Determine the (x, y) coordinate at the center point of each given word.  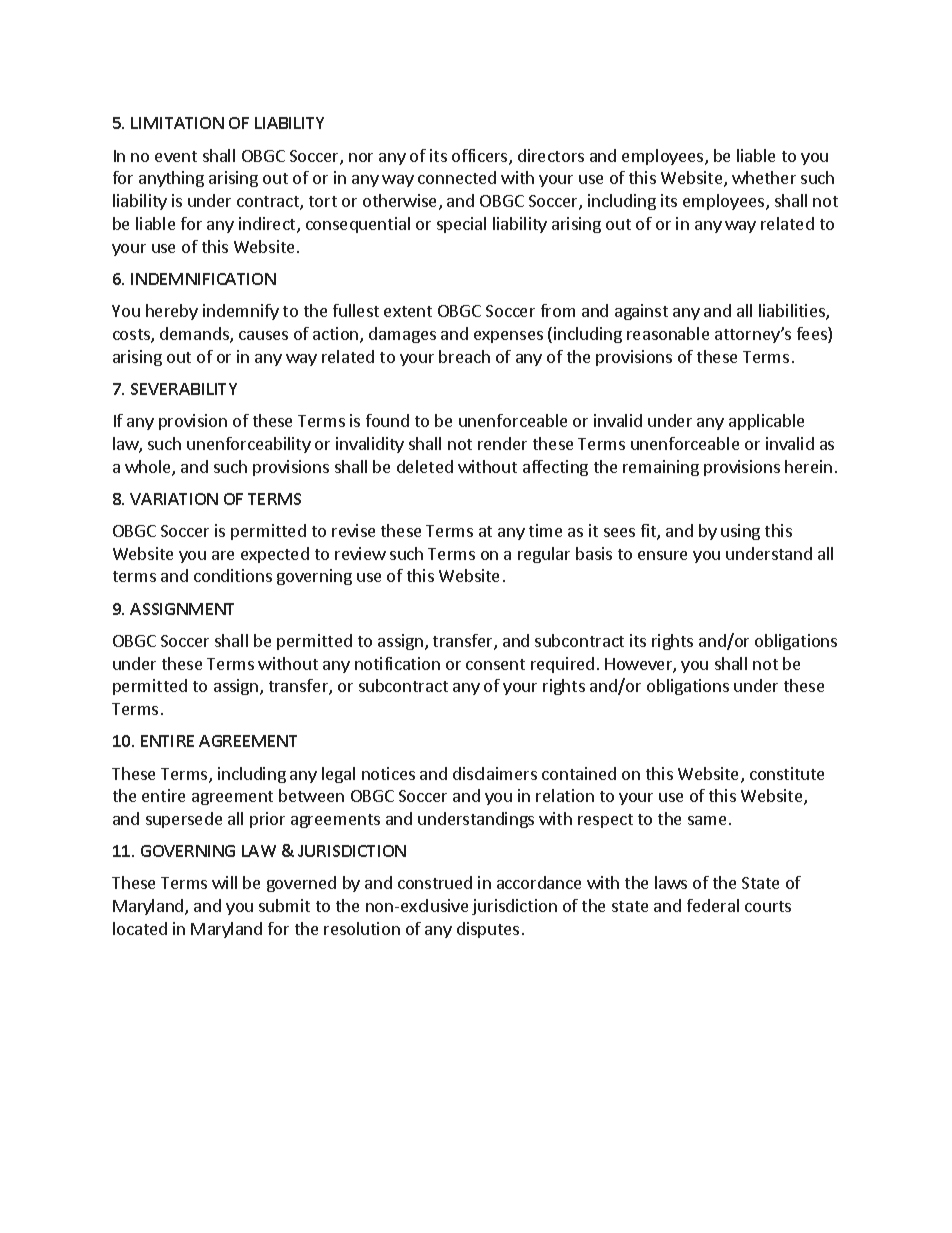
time (545, 530)
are (223, 555)
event (176, 156)
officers (481, 157)
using (740, 532)
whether (764, 177)
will (224, 882)
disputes (488, 930)
